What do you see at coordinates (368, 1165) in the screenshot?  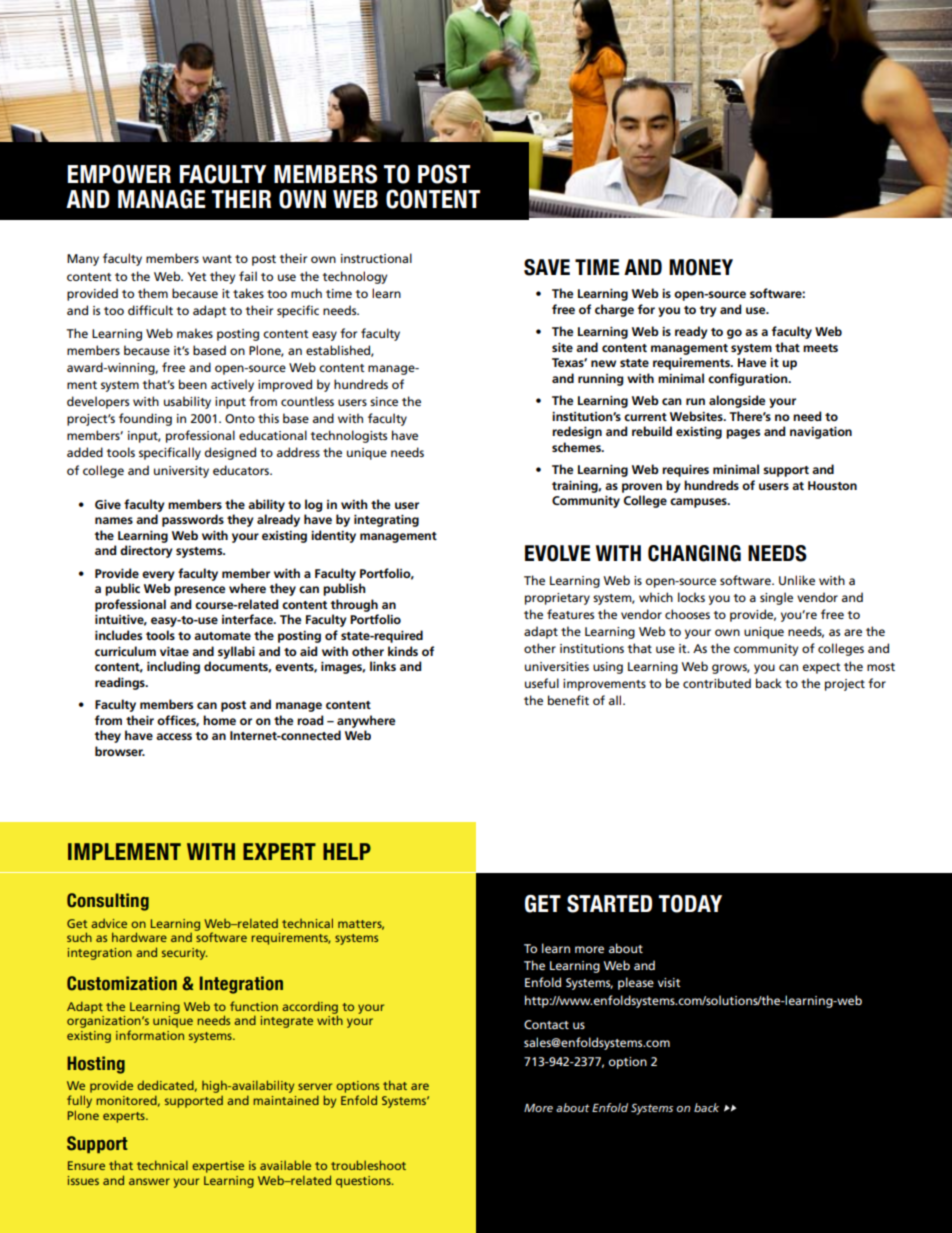 I see `troubleshoot` at bounding box center [368, 1165].
